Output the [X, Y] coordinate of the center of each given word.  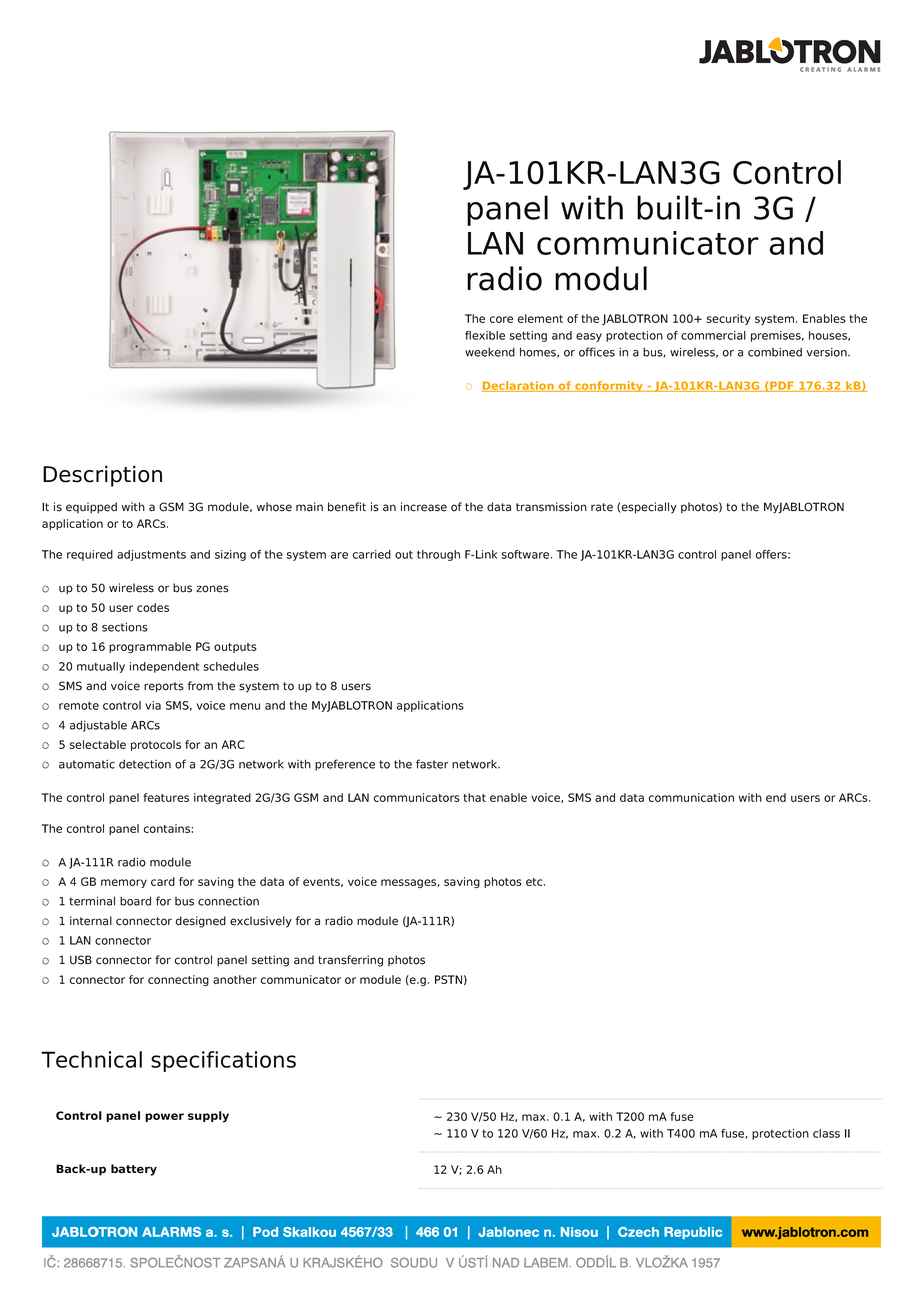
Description [102, 476]
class [826, 1133]
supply [208, 1117]
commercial [713, 335]
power [164, 1117]
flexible [485, 335]
